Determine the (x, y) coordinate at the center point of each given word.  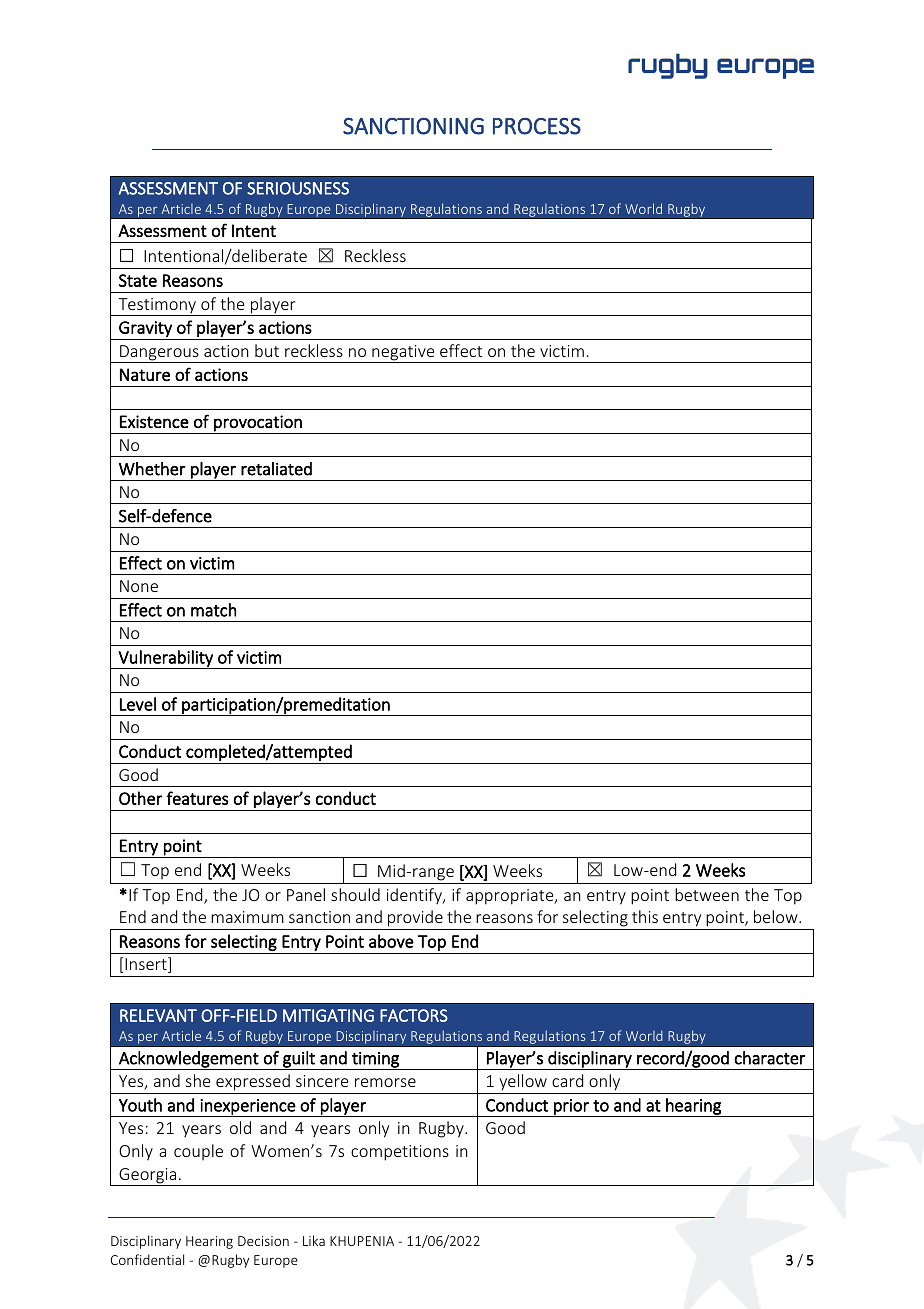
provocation (258, 424)
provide (415, 920)
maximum (247, 917)
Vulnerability (165, 659)
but (267, 350)
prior (571, 1108)
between (707, 894)
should (355, 894)
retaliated (276, 469)
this (645, 916)
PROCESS (537, 126)
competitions (400, 1153)
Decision (263, 1241)
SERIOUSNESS (298, 188)
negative (403, 354)
